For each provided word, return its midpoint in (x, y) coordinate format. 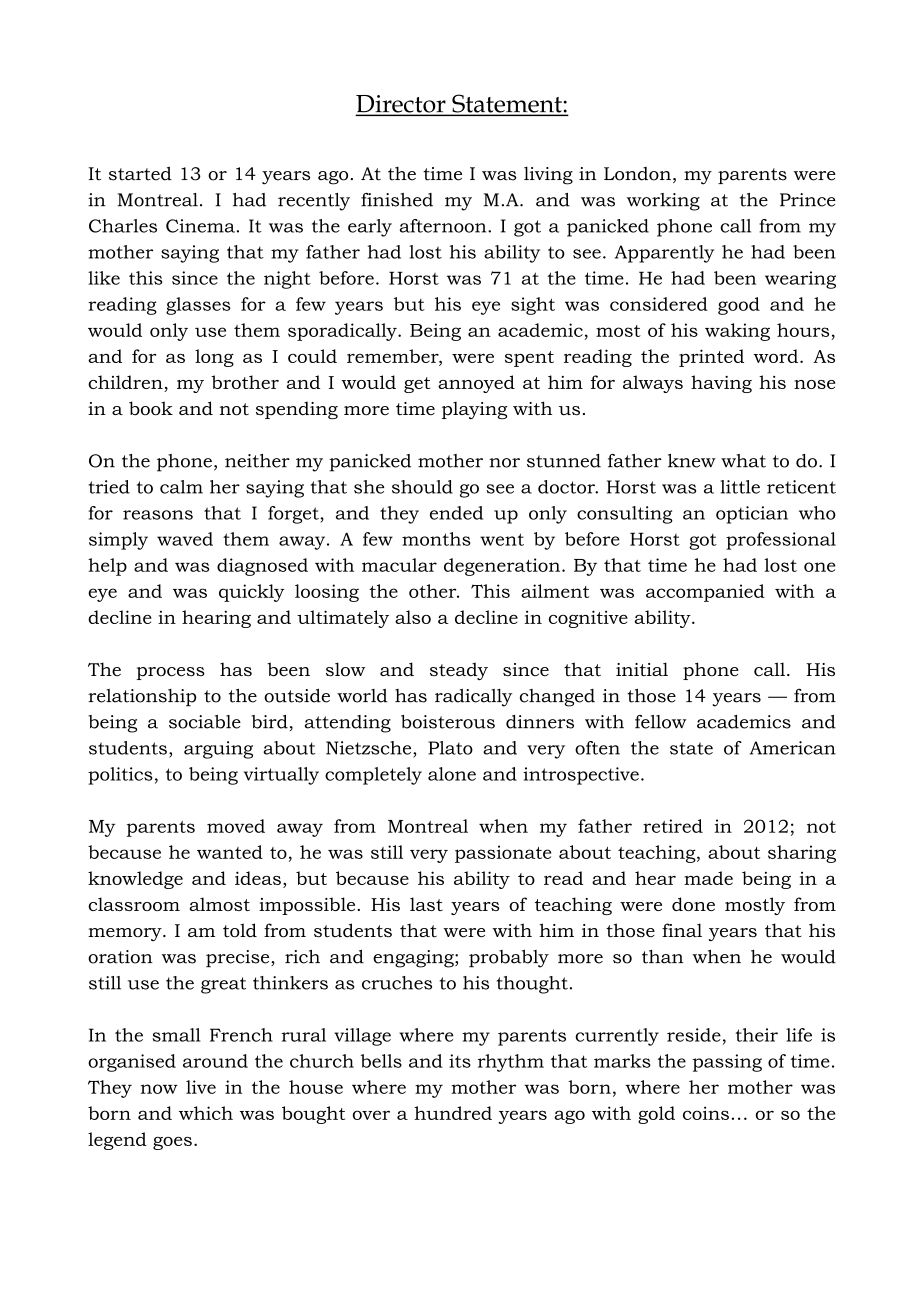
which (206, 1113)
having (721, 384)
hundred (453, 1113)
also (413, 617)
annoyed (476, 384)
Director (402, 105)
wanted (230, 852)
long (214, 358)
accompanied (705, 593)
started (140, 173)
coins (706, 1113)
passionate (503, 854)
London (637, 174)
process (170, 673)
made (708, 878)
